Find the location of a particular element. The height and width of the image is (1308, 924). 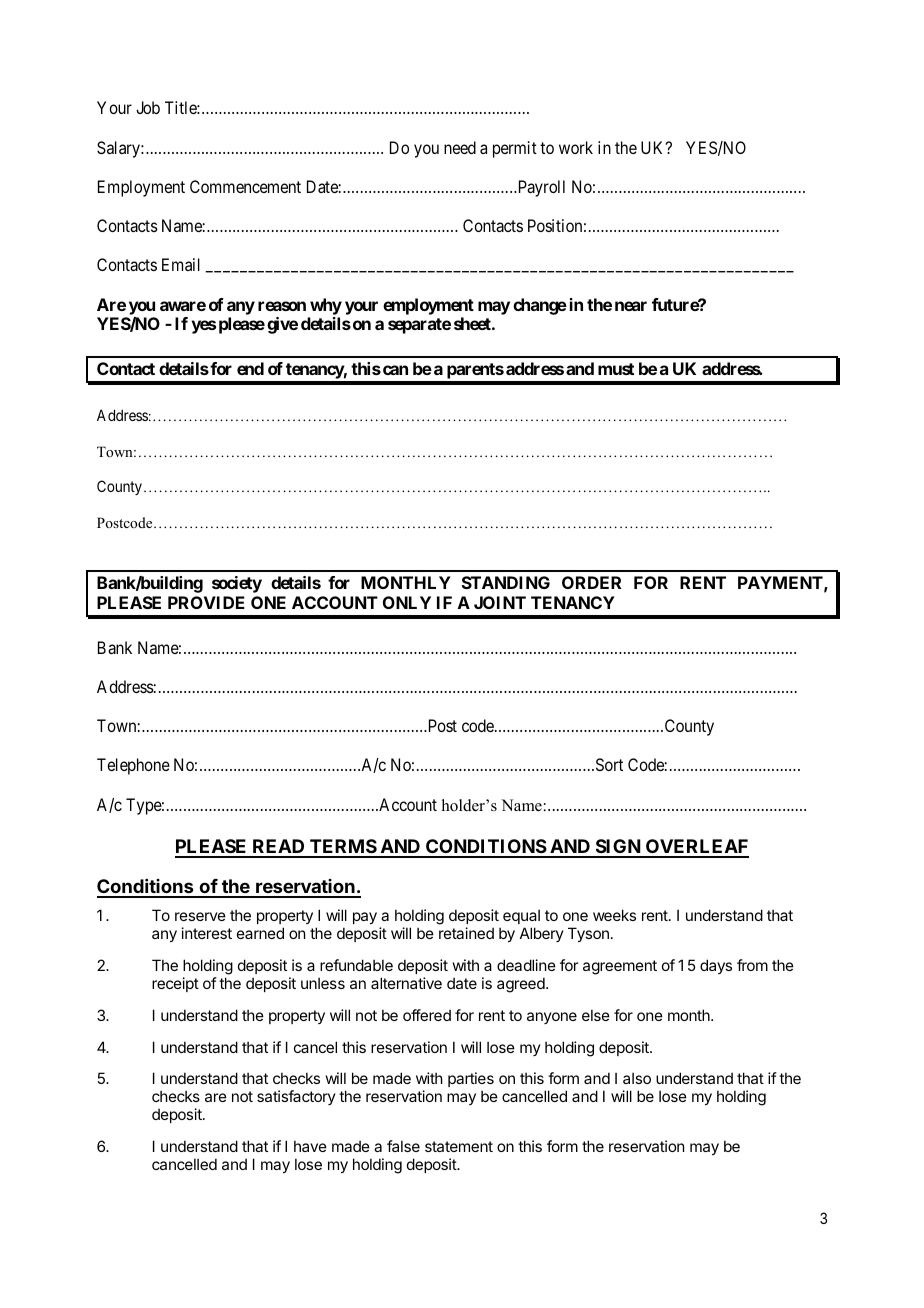

work is located at coordinates (576, 147).
